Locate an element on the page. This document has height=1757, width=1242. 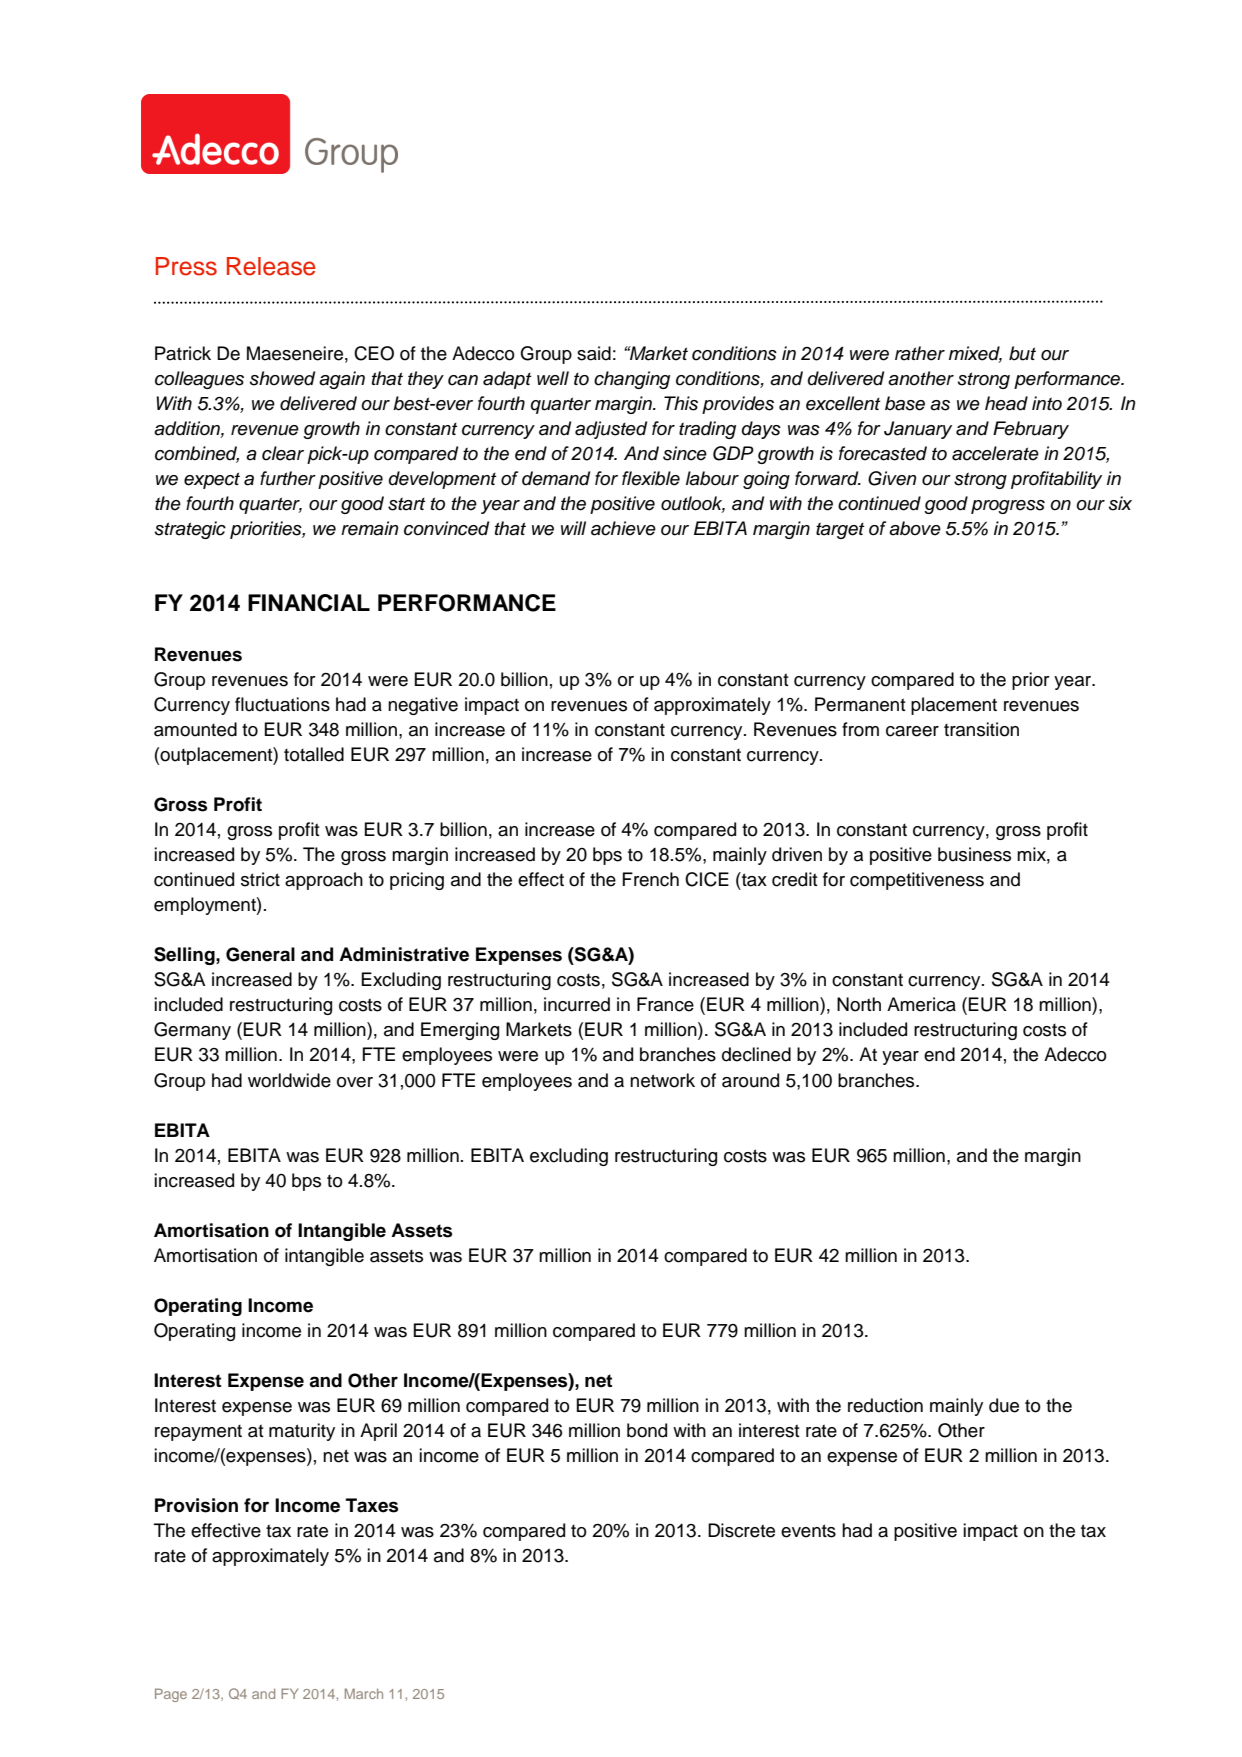
America is located at coordinates (921, 1004).
